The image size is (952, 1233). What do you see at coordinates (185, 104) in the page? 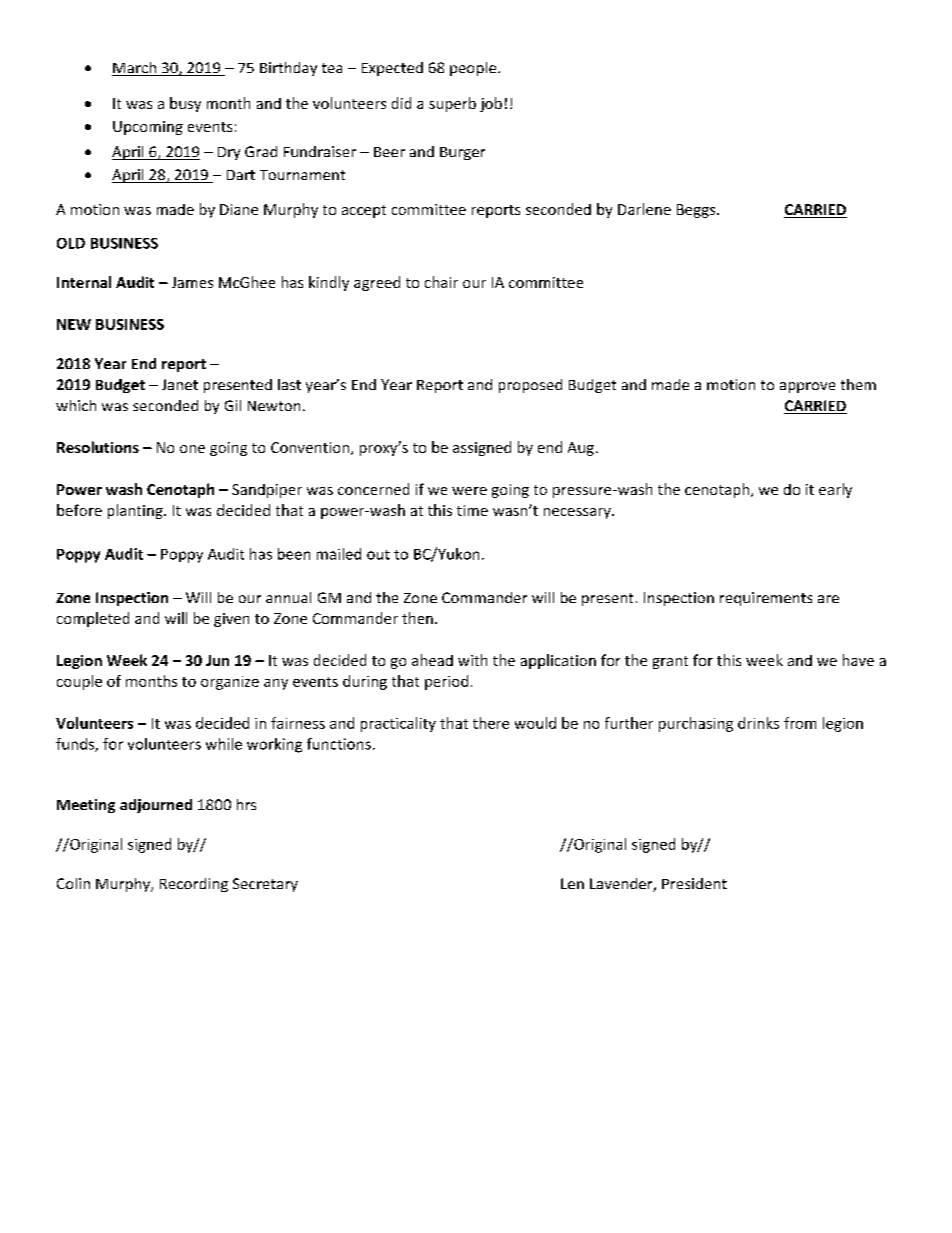
I see `busy` at bounding box center [185, 104].
